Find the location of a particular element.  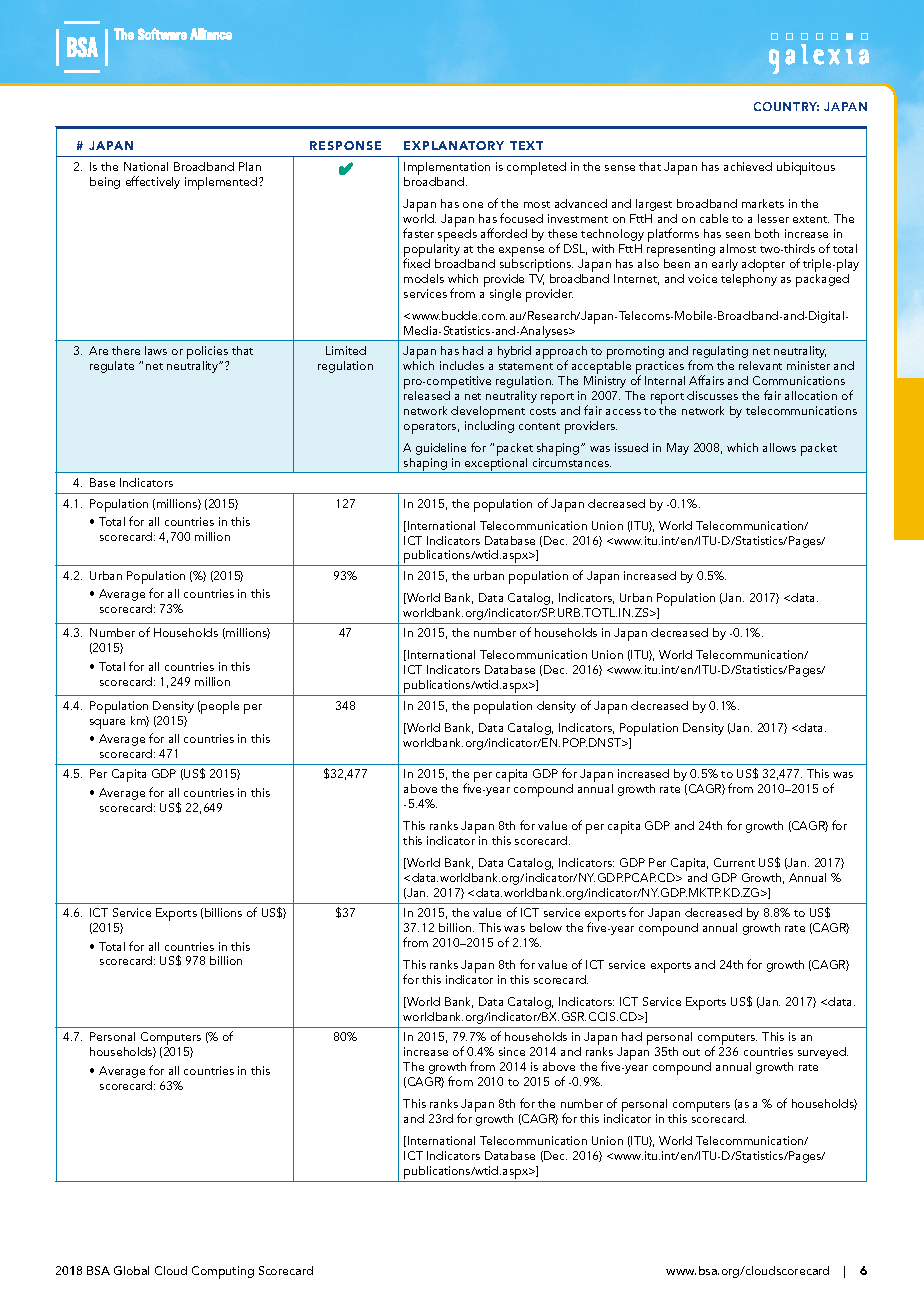

Current is located at coordinates (734, 862).
